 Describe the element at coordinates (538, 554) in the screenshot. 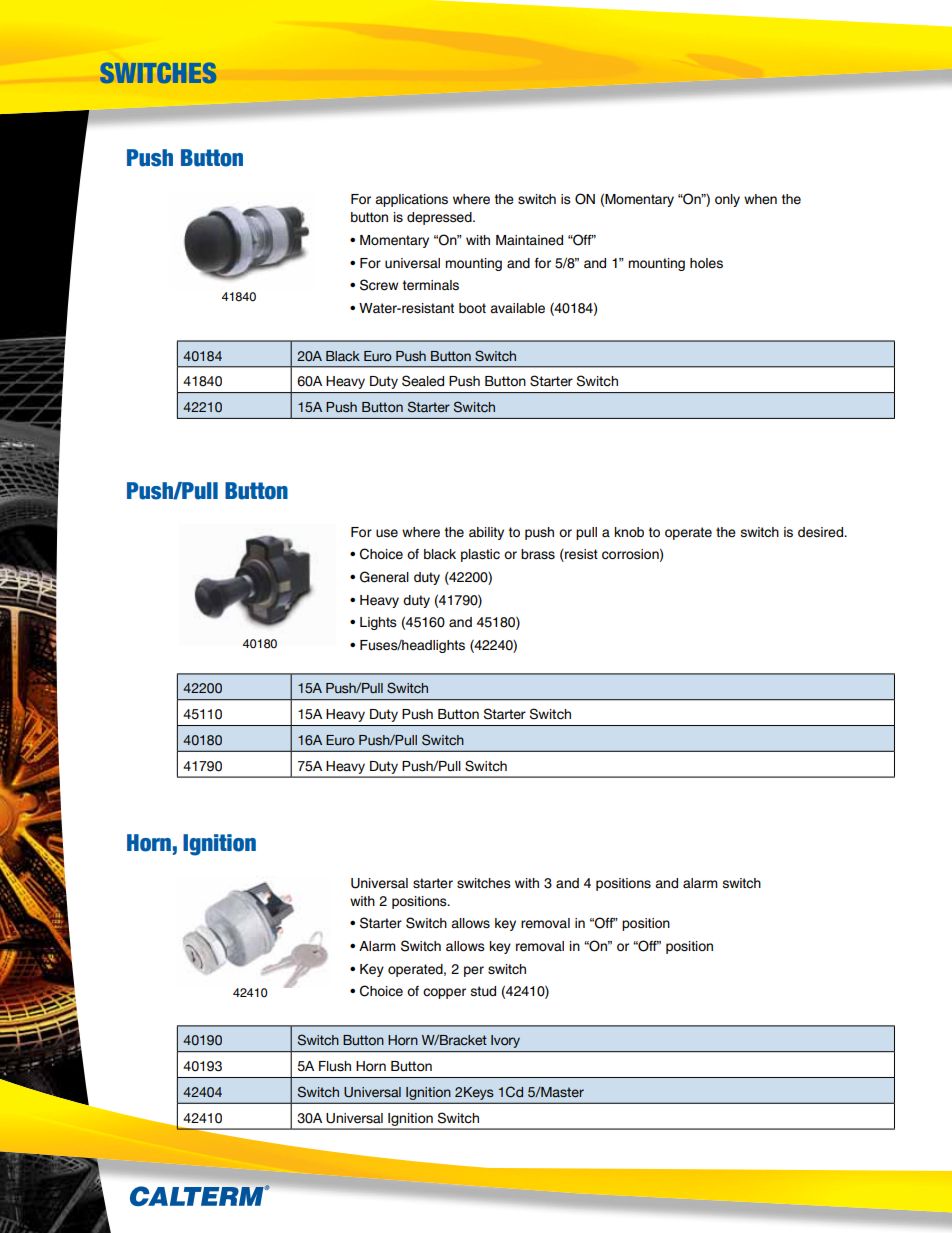

I see `brass` at that location.
